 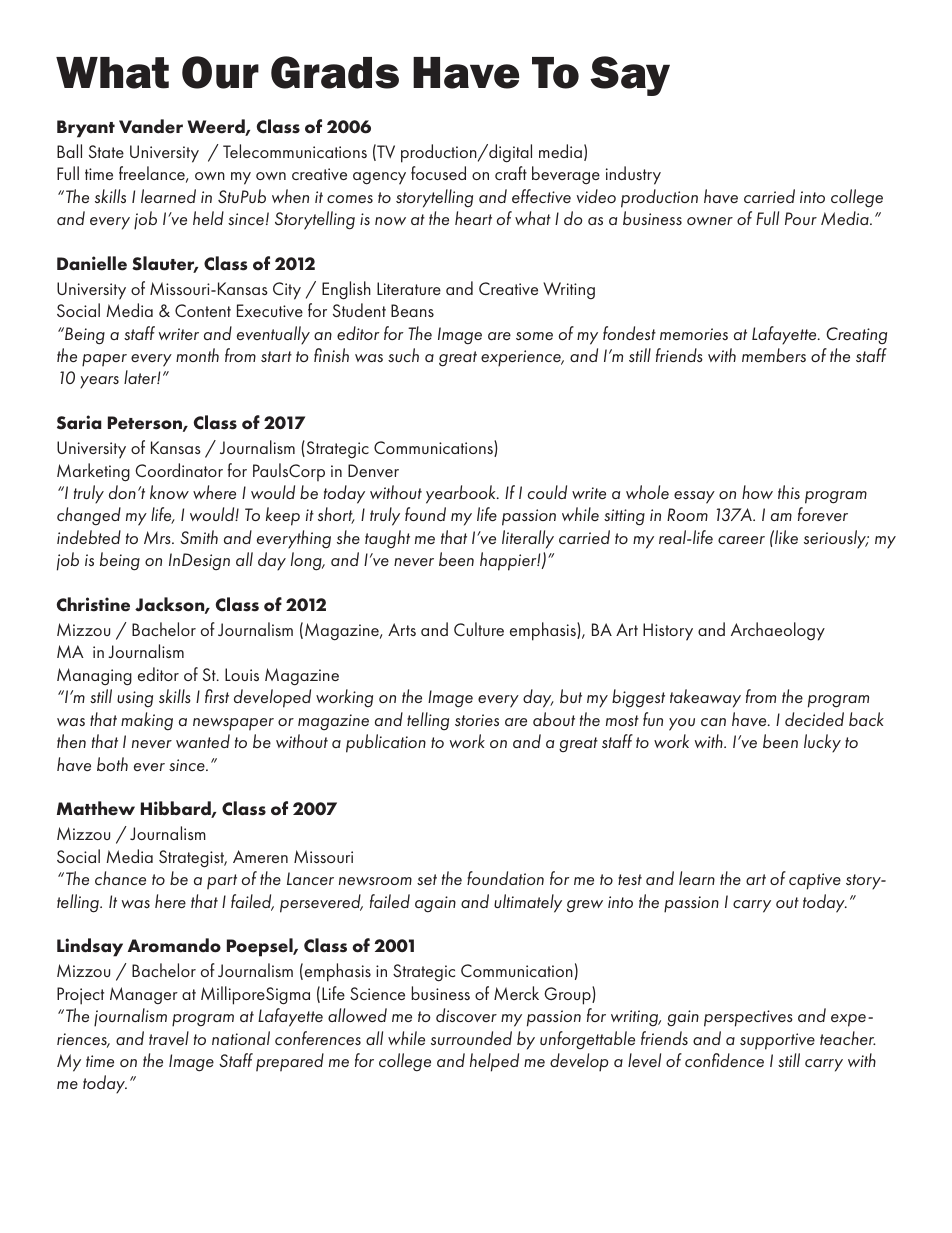 I want to click on lucky, so click(x=822, y=743).
